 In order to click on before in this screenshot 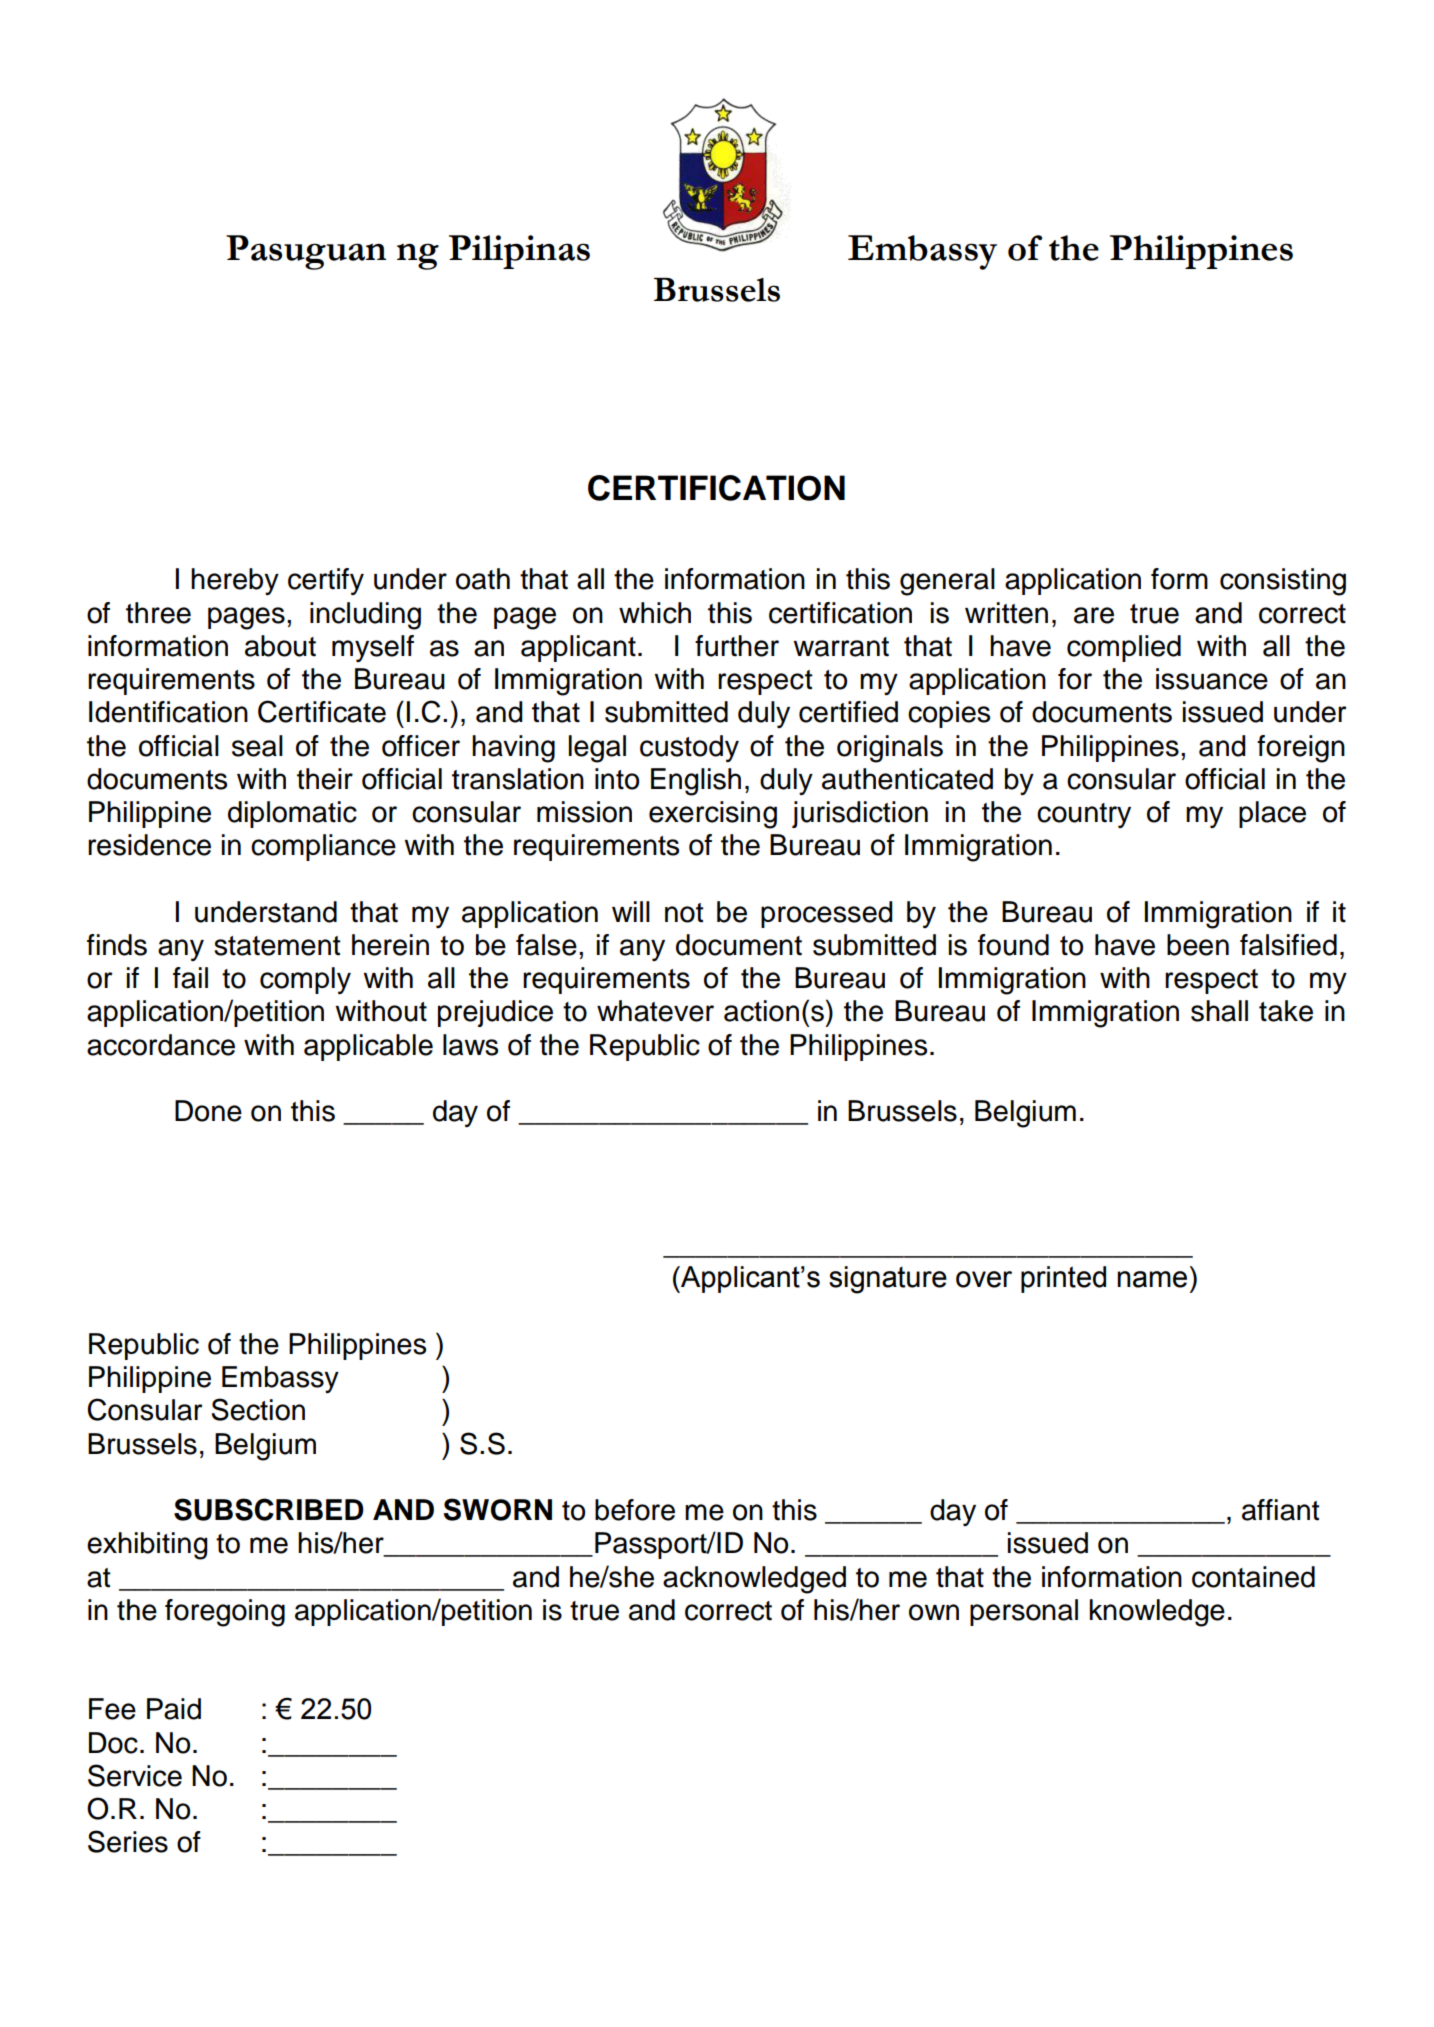, I will do `click(635, 1510)`.
